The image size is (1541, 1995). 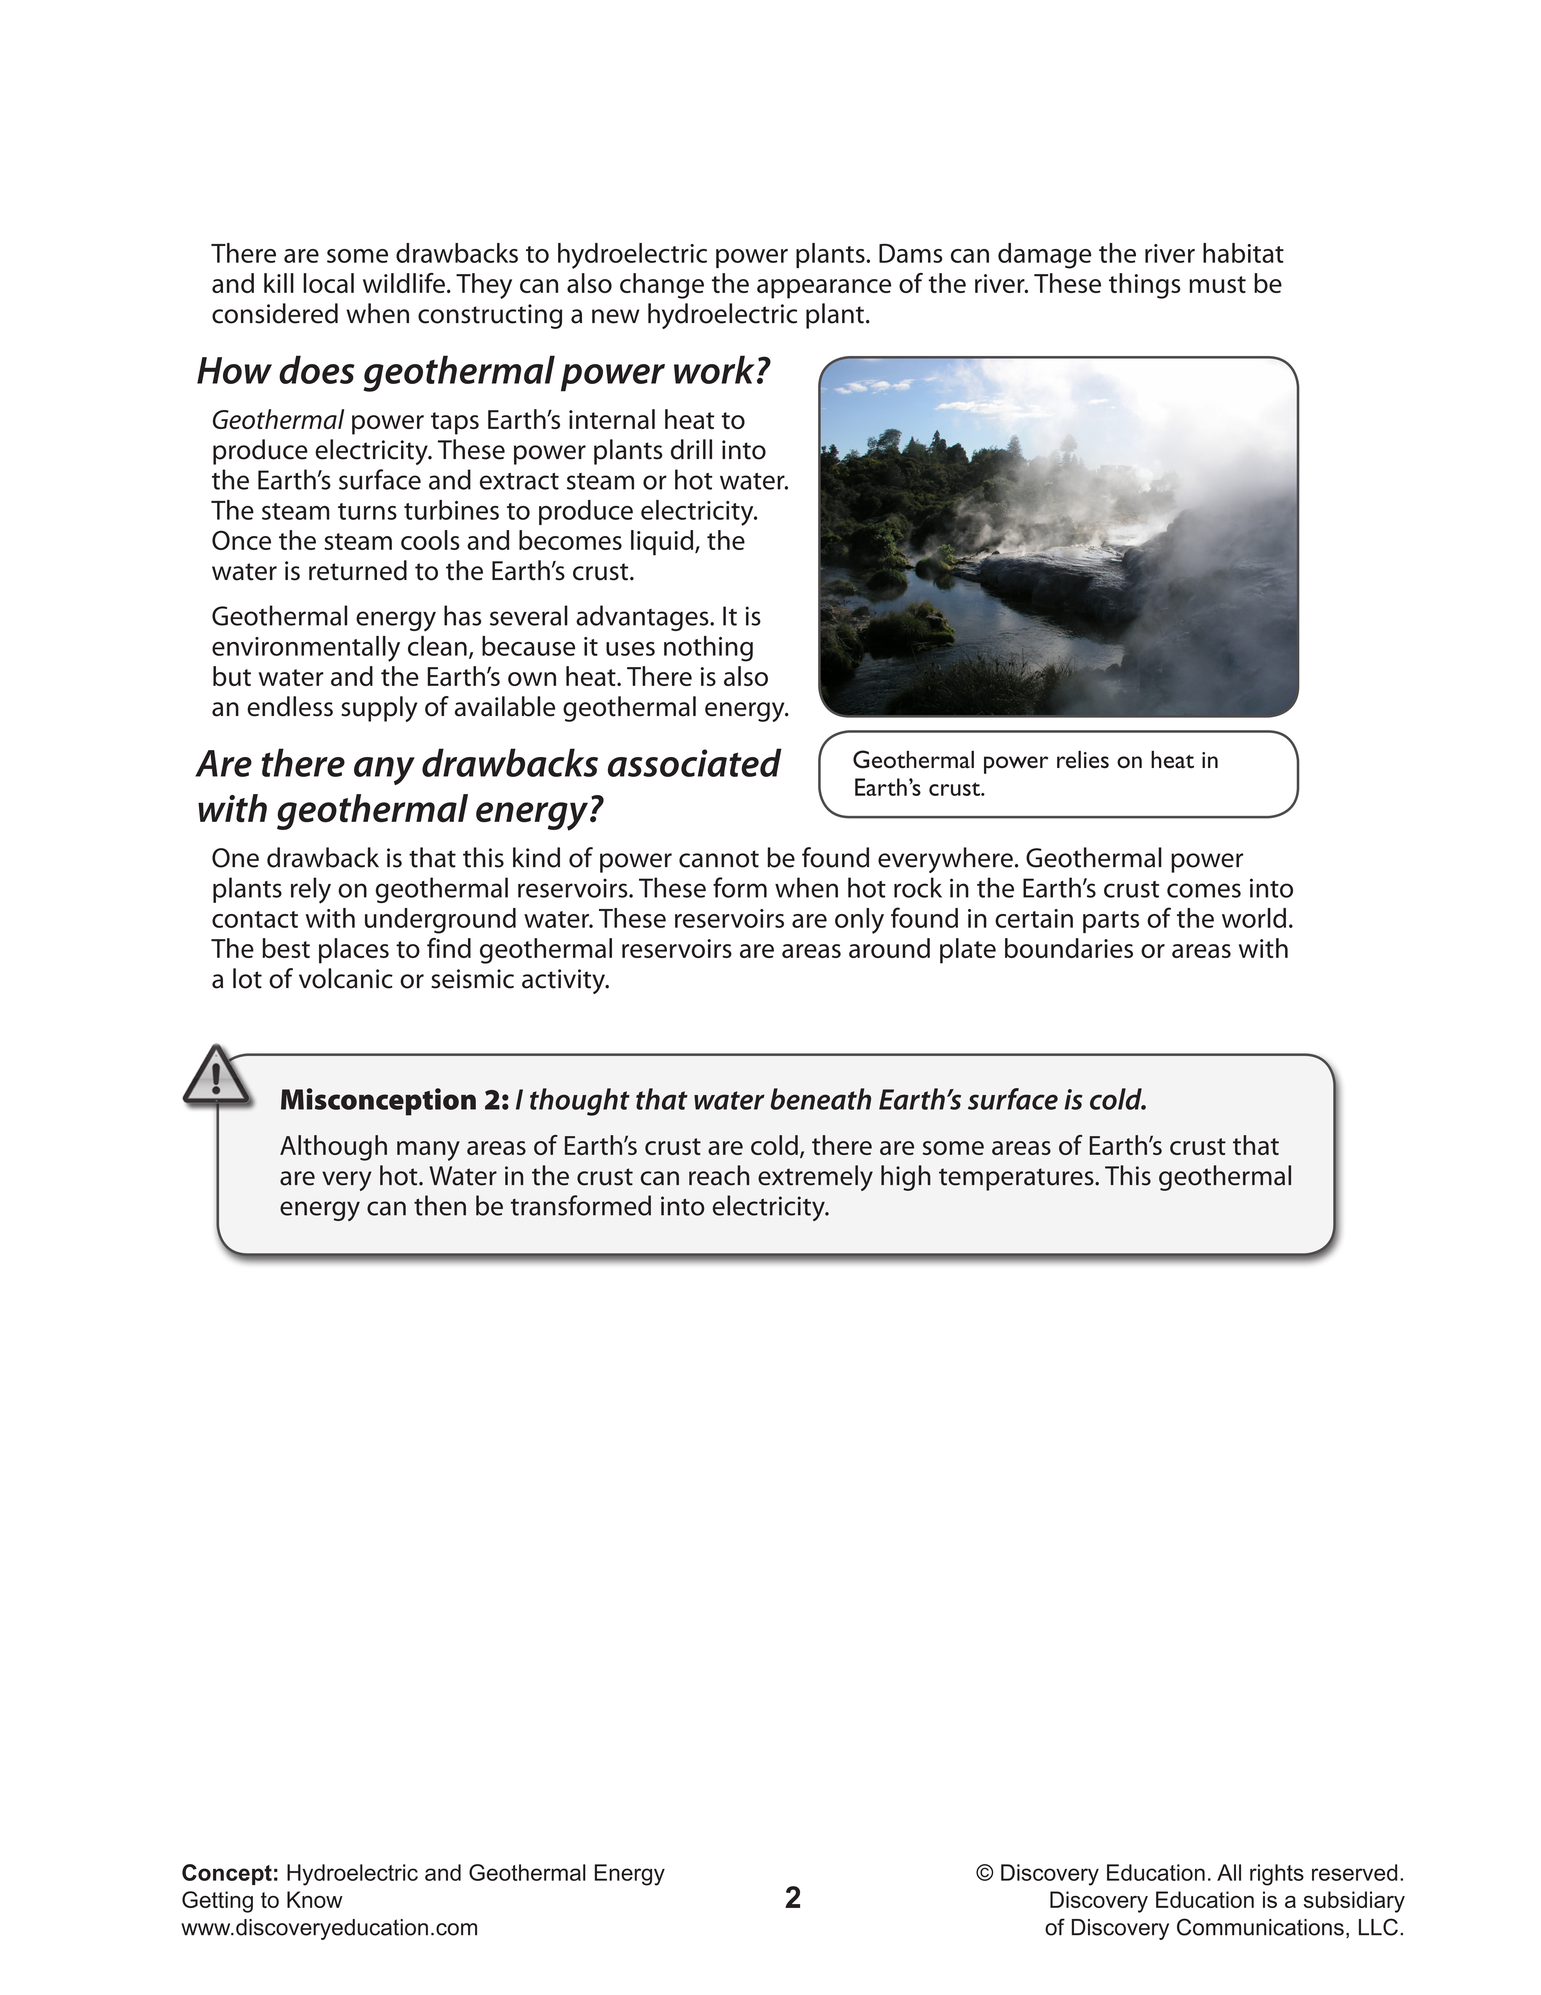 What do you see at coordinates (824, 289) in the document?
I see `appearance` at bounding box center [824, 289].
